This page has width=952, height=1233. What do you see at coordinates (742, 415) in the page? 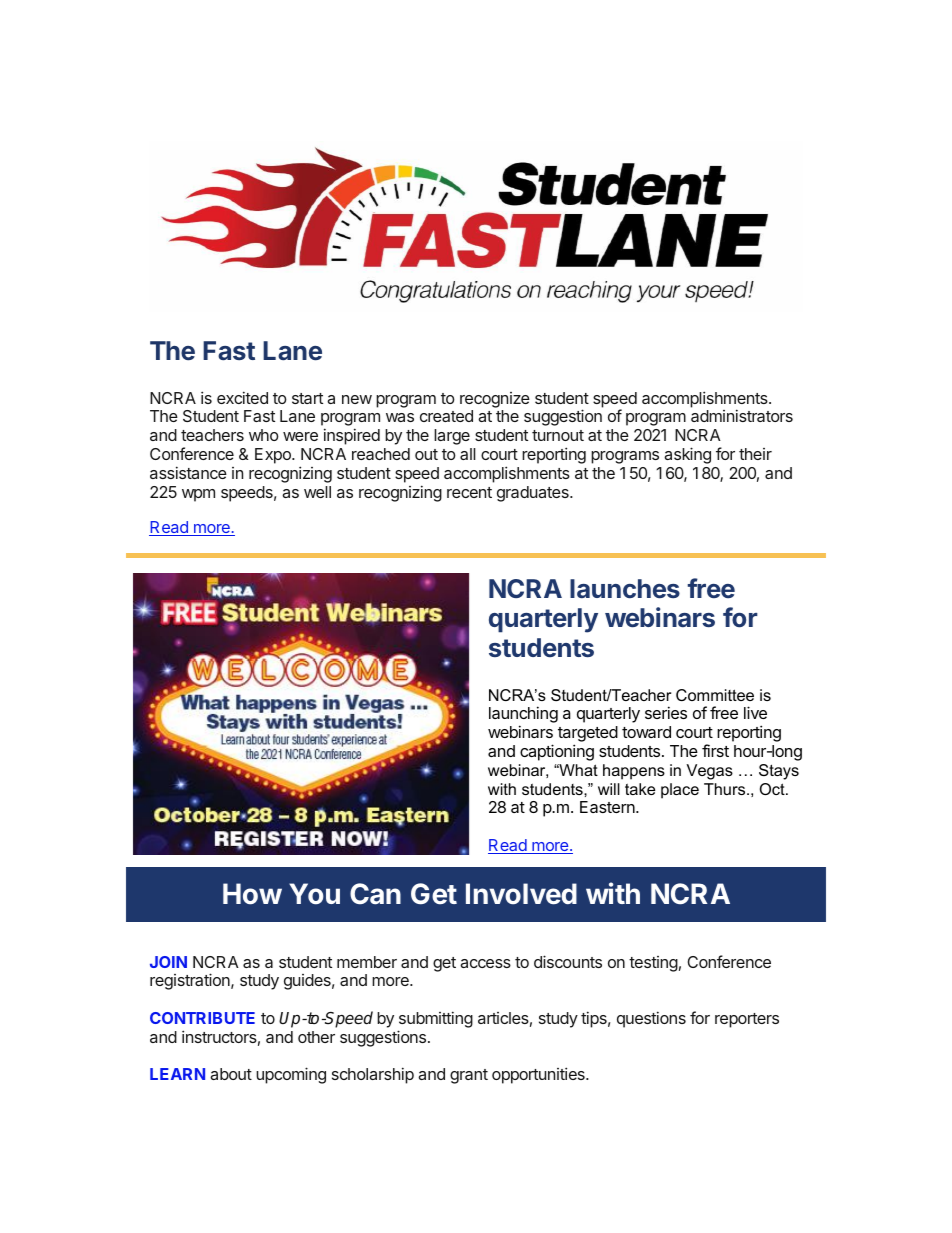
I see `administrators` at bounding box center [742, 415].
